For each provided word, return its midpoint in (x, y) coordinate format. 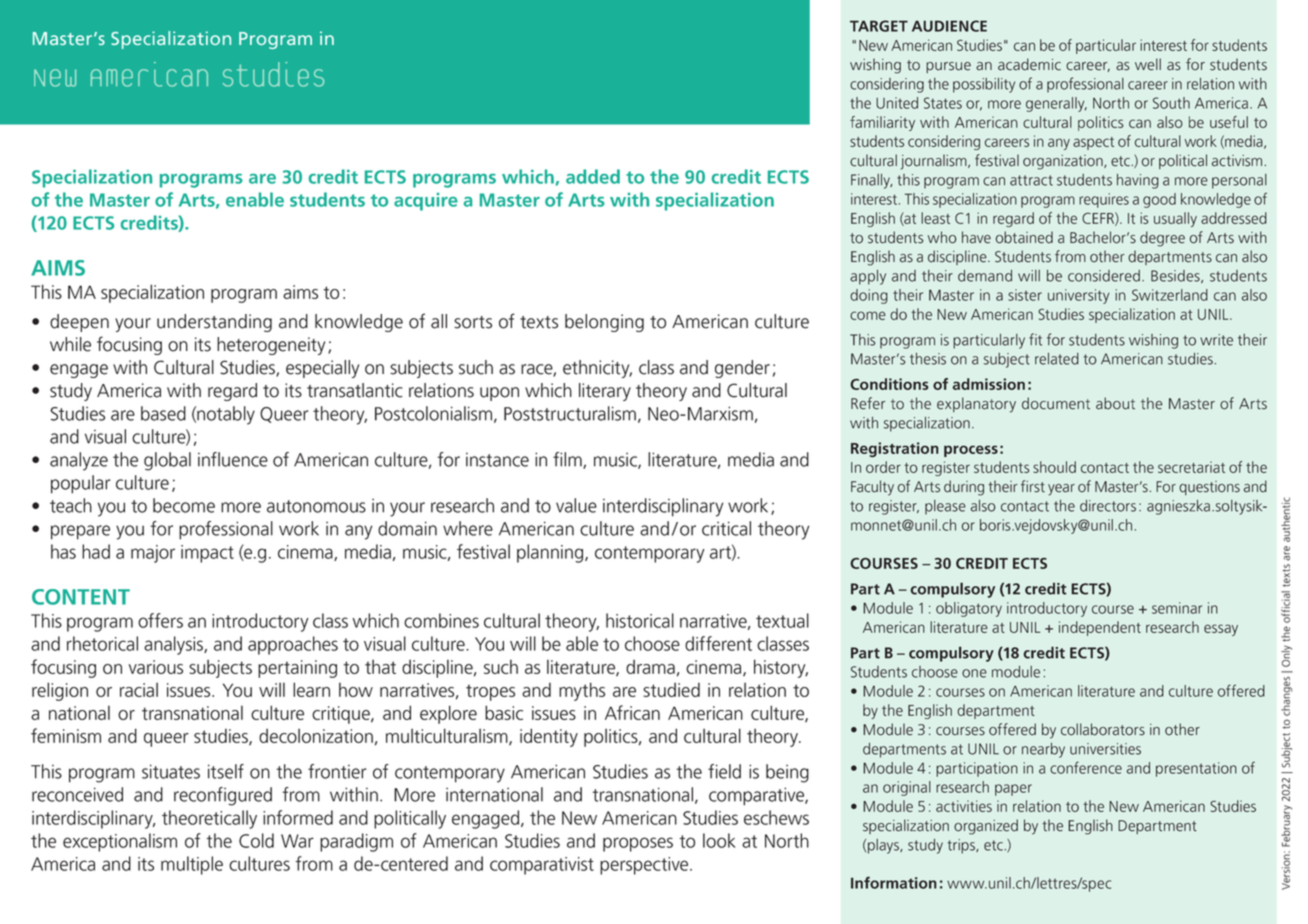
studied (671, 690)
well (1148, 64)
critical (726, 528)
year (1061, 490)
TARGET (879, 26)
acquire (426, 202)
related (1057, 359)
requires (1104, 200)
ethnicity (597, 369)
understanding (214, 323)
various (156, 667)
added (593, 176)
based (163, 413)
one (974, 673)
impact (207, 554)
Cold (256, 840)
